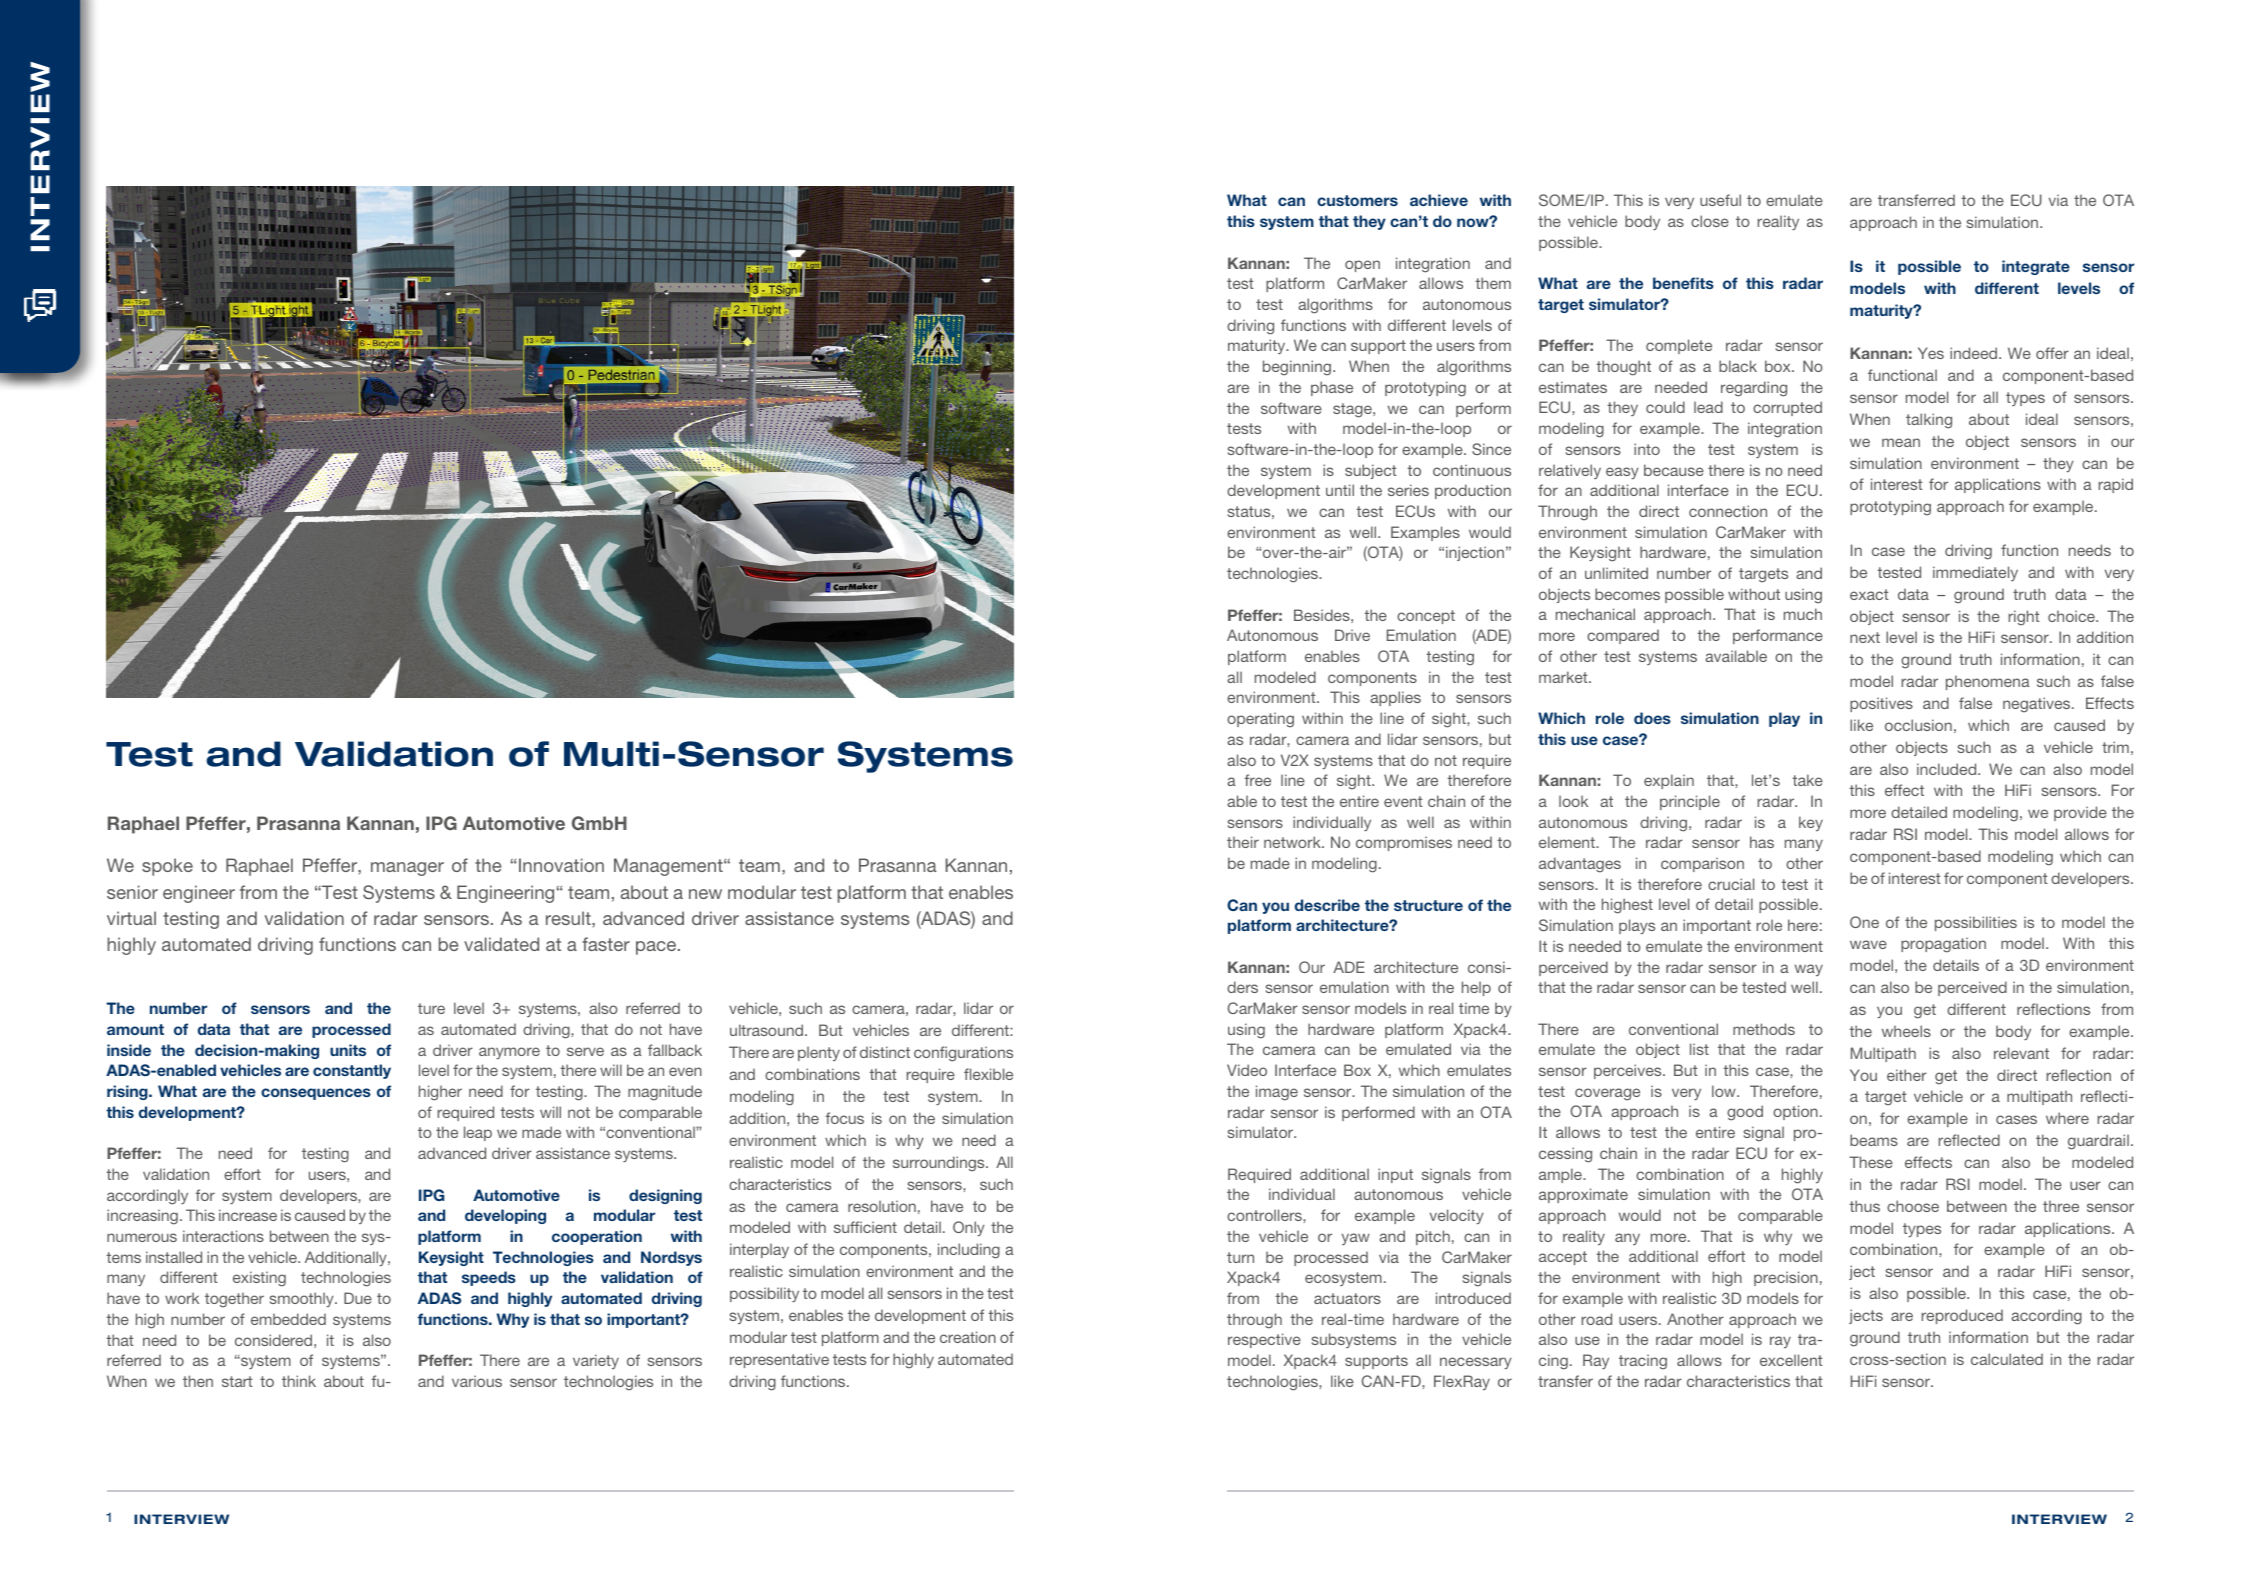  Describe the element at coordinates (968, 1337) in the page. I see `creation` at that location.
